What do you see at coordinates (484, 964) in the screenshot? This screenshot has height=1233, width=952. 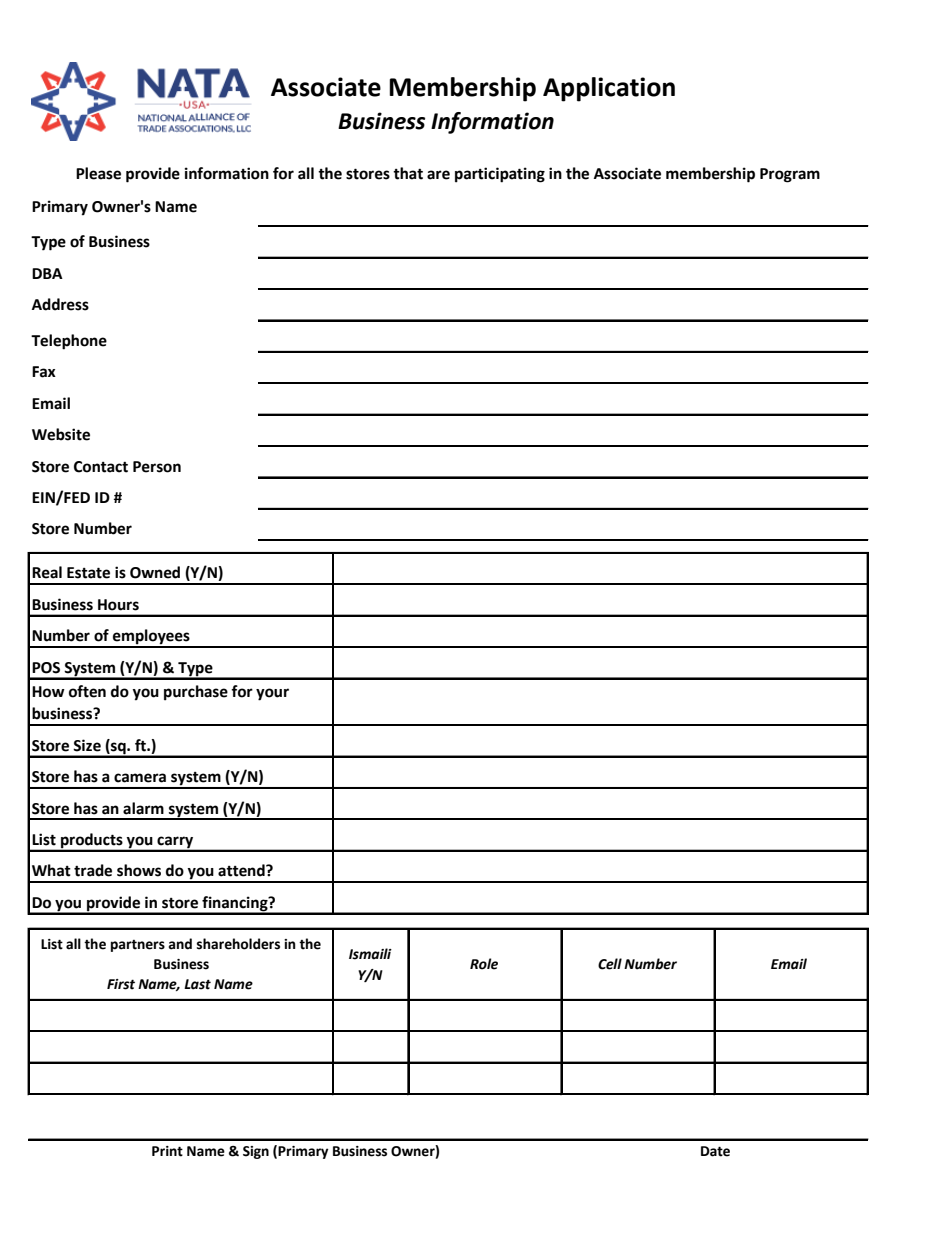 I see `Role` at bounding box center [484, 964].
